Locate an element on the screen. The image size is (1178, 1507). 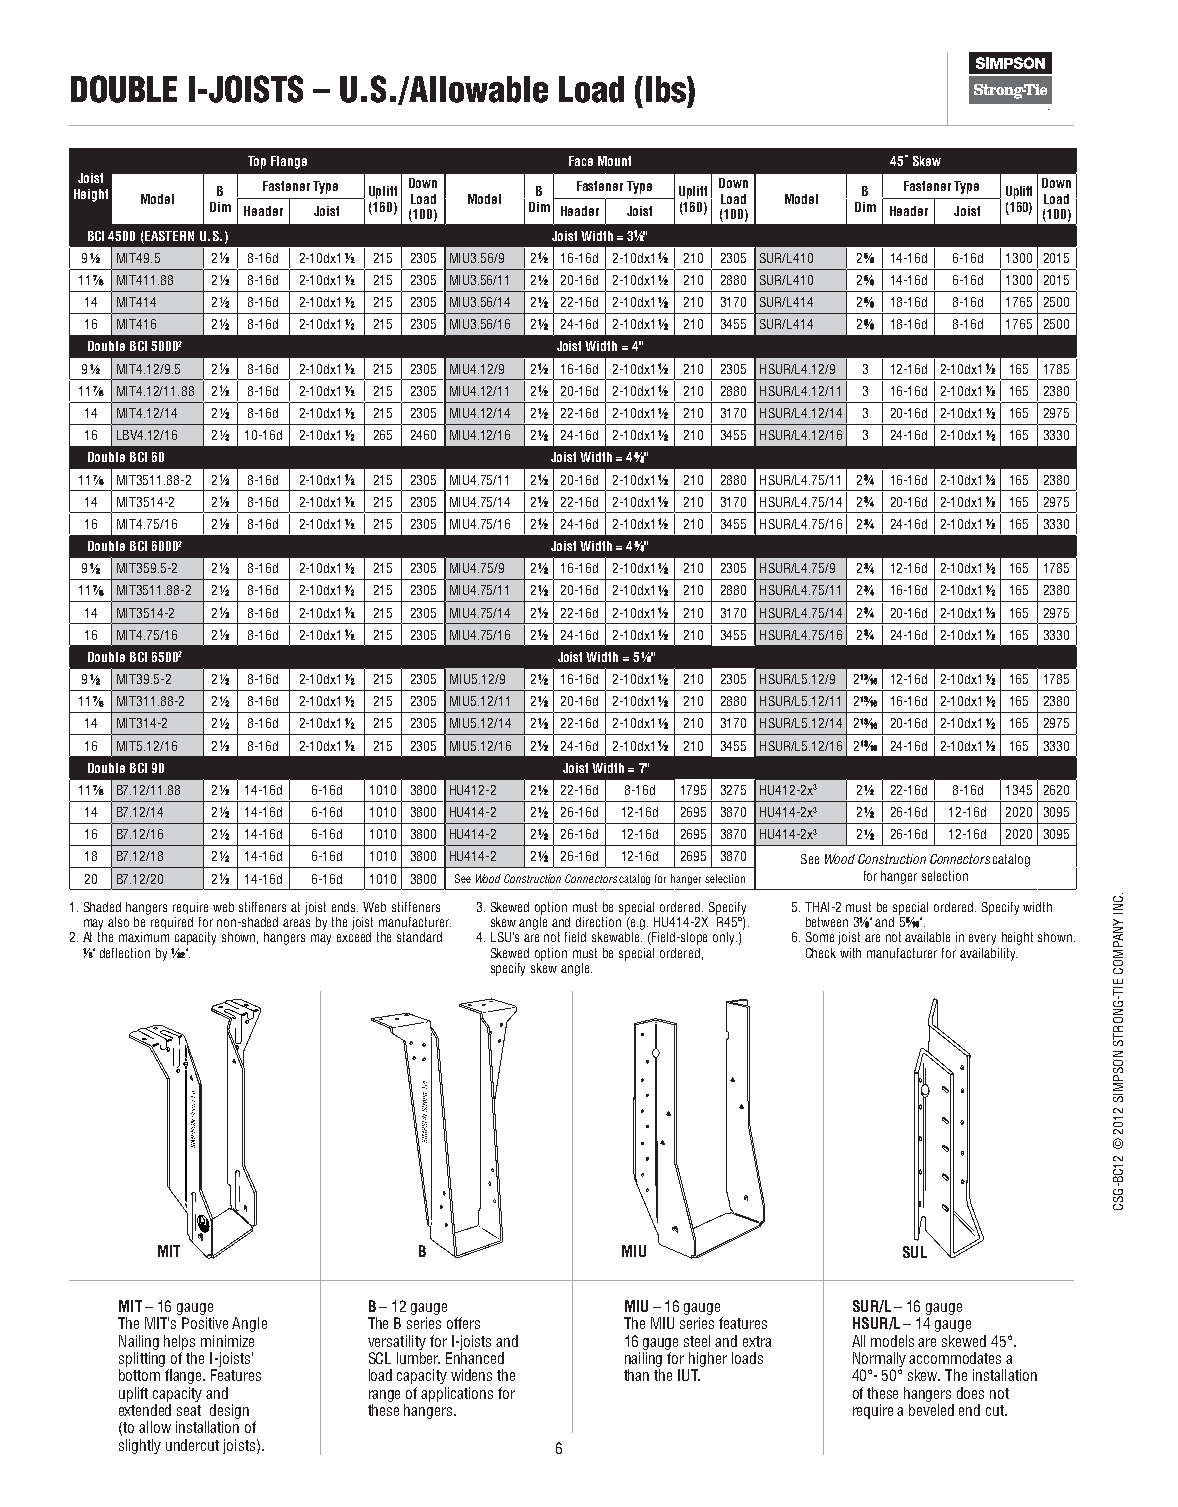
between is located at coordinates (827, 922).
